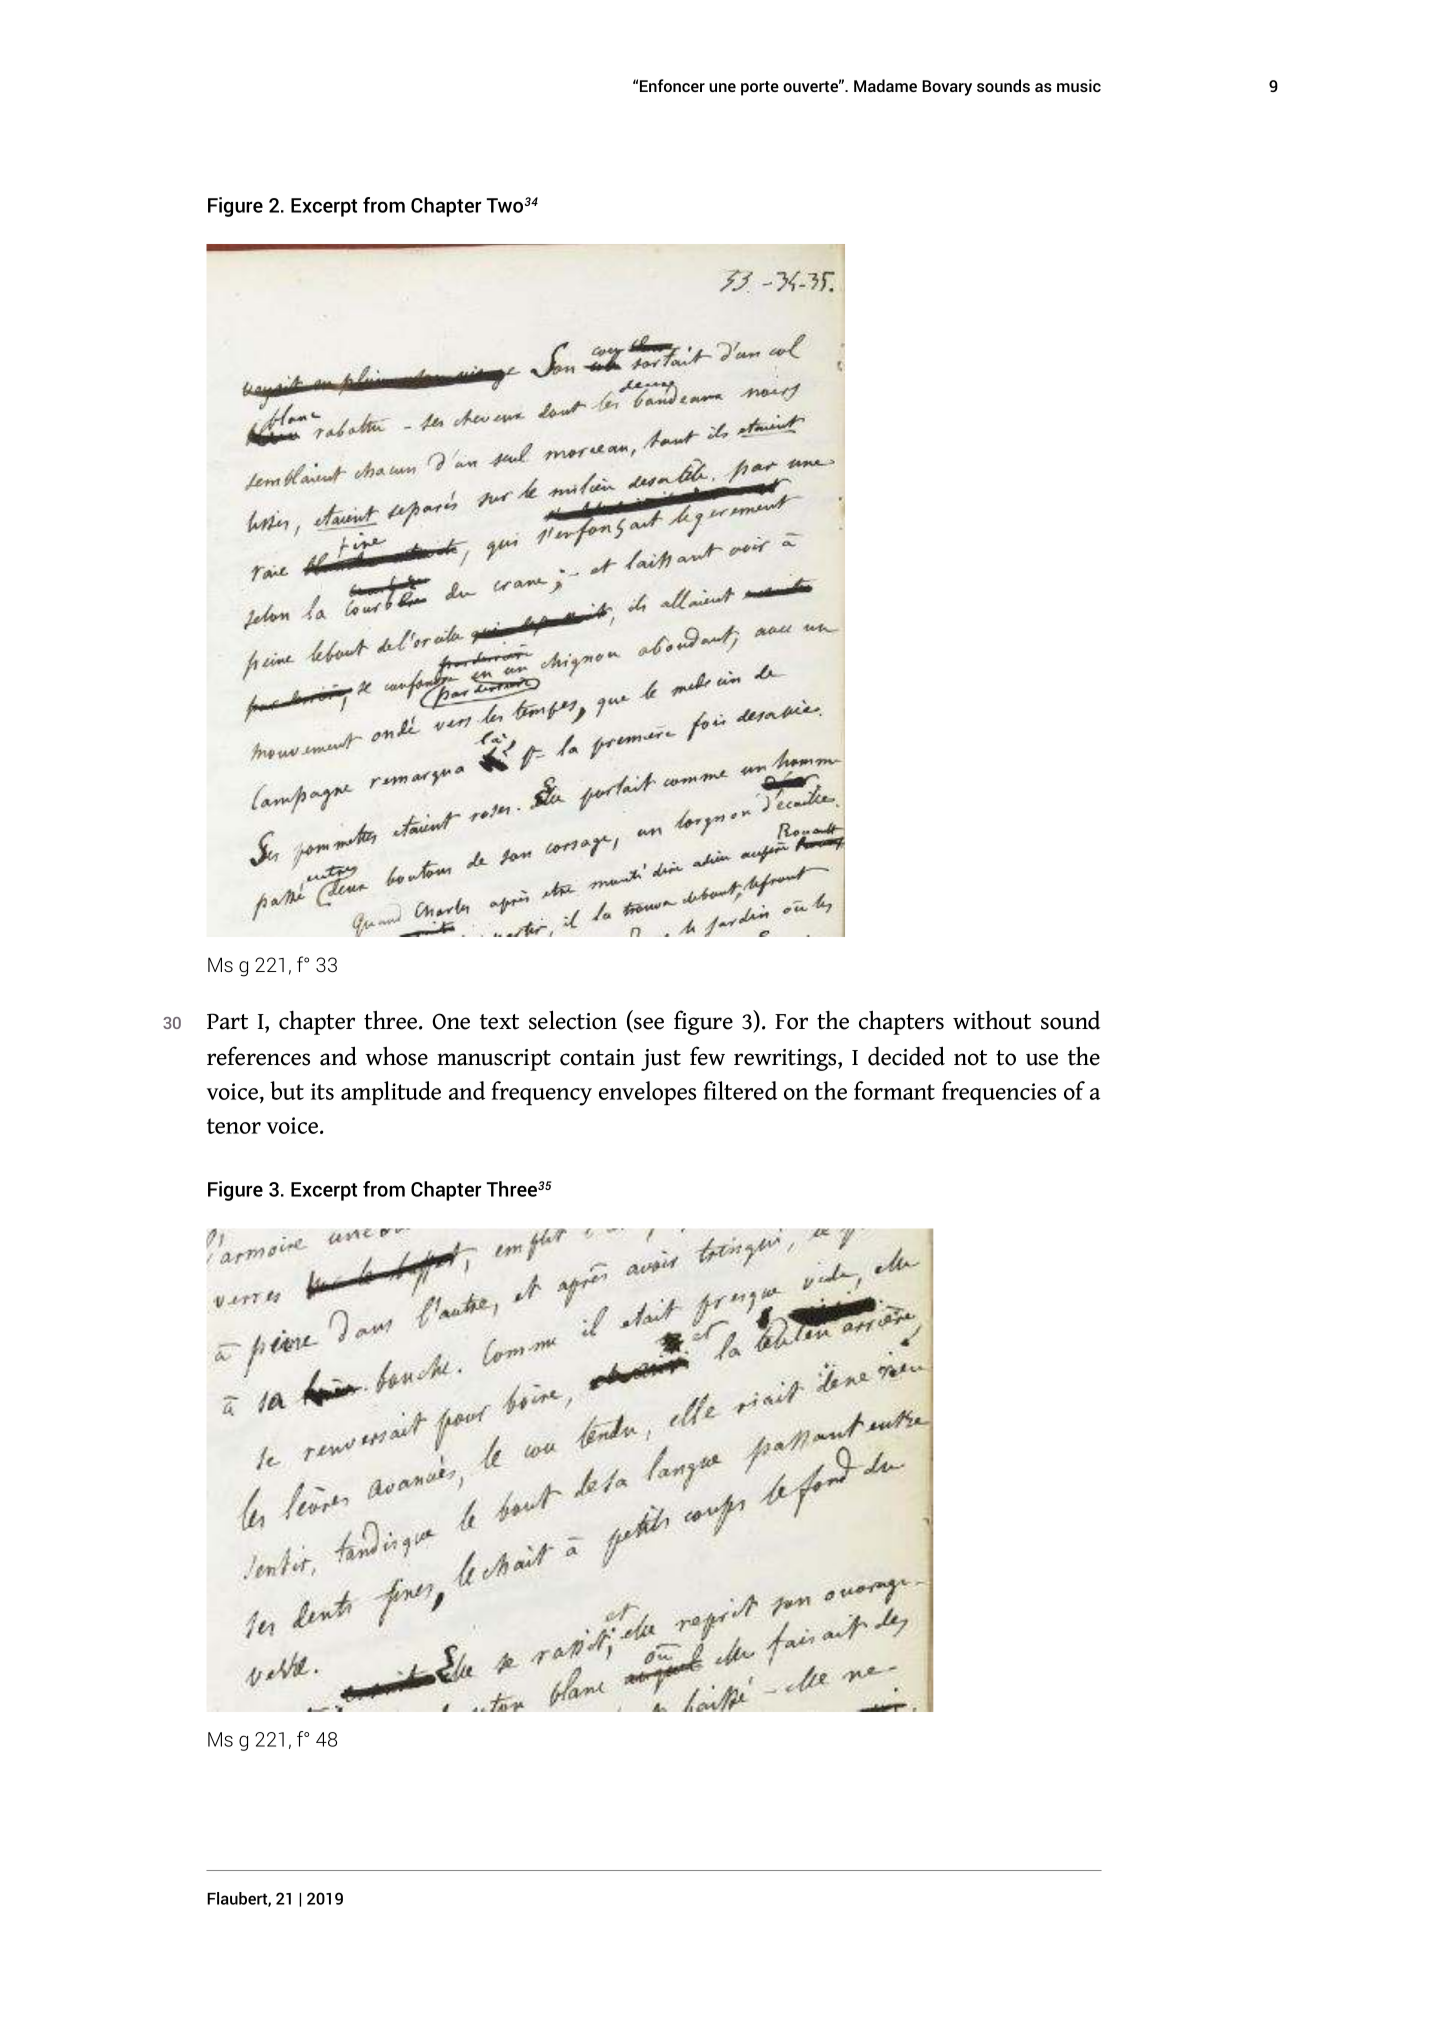 Image resolution: width=1445 pixels, height=2043 pixels. What do you see at coordinates (992, 1020) in the screenshot?
I see `without` at bounding box center [992, 1020].
